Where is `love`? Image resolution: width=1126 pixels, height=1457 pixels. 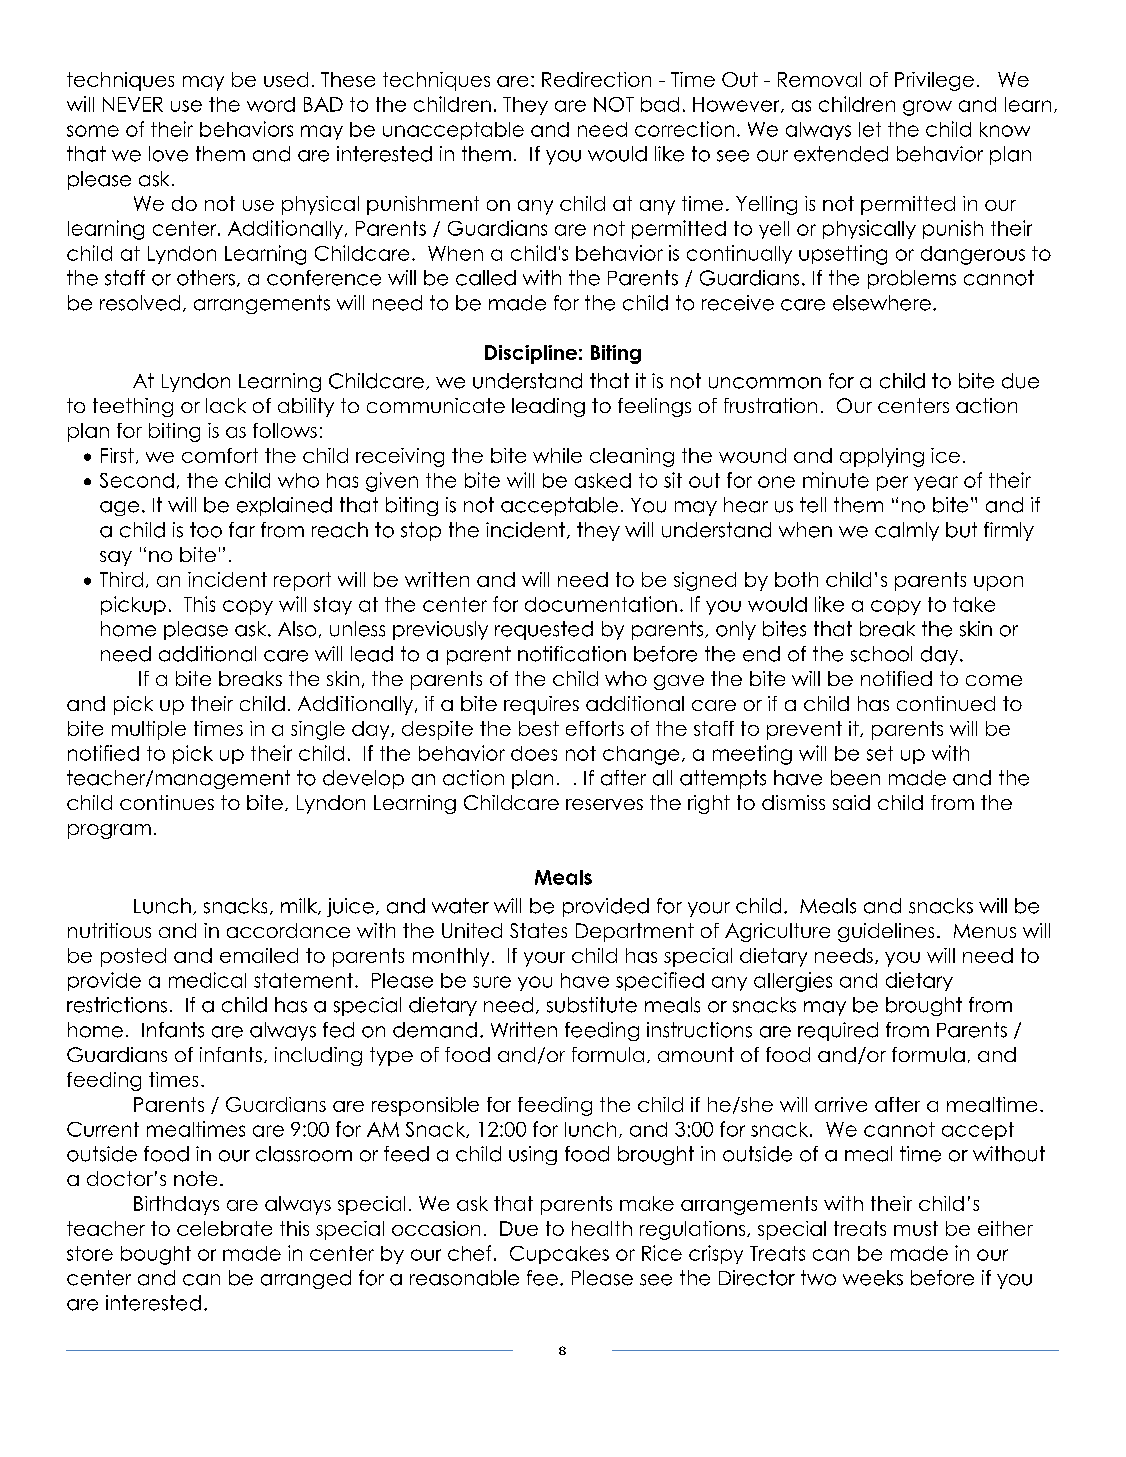
love is located at coordinates (168, 154).
